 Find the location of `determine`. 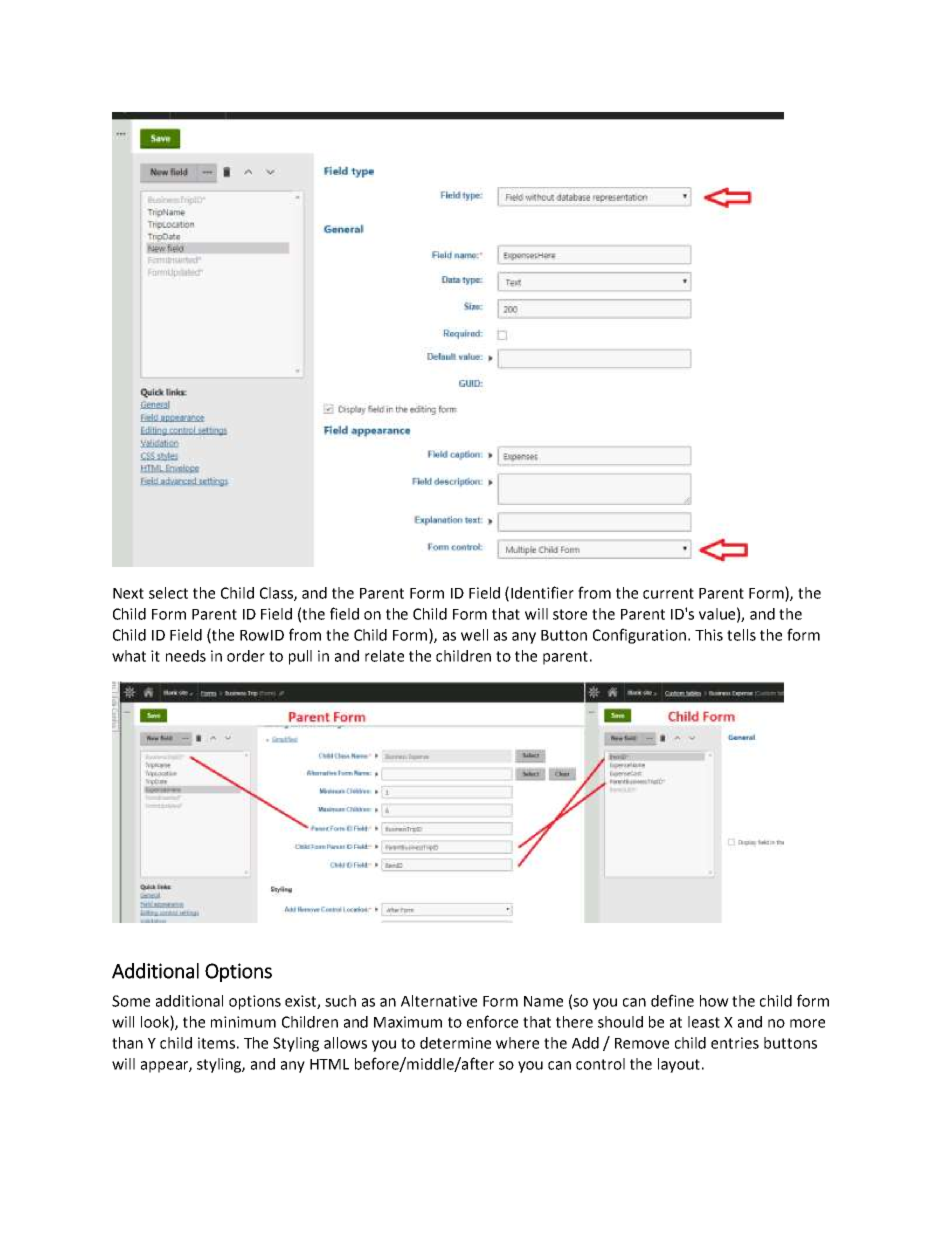

determine is located at coordinates (455, 1043).
